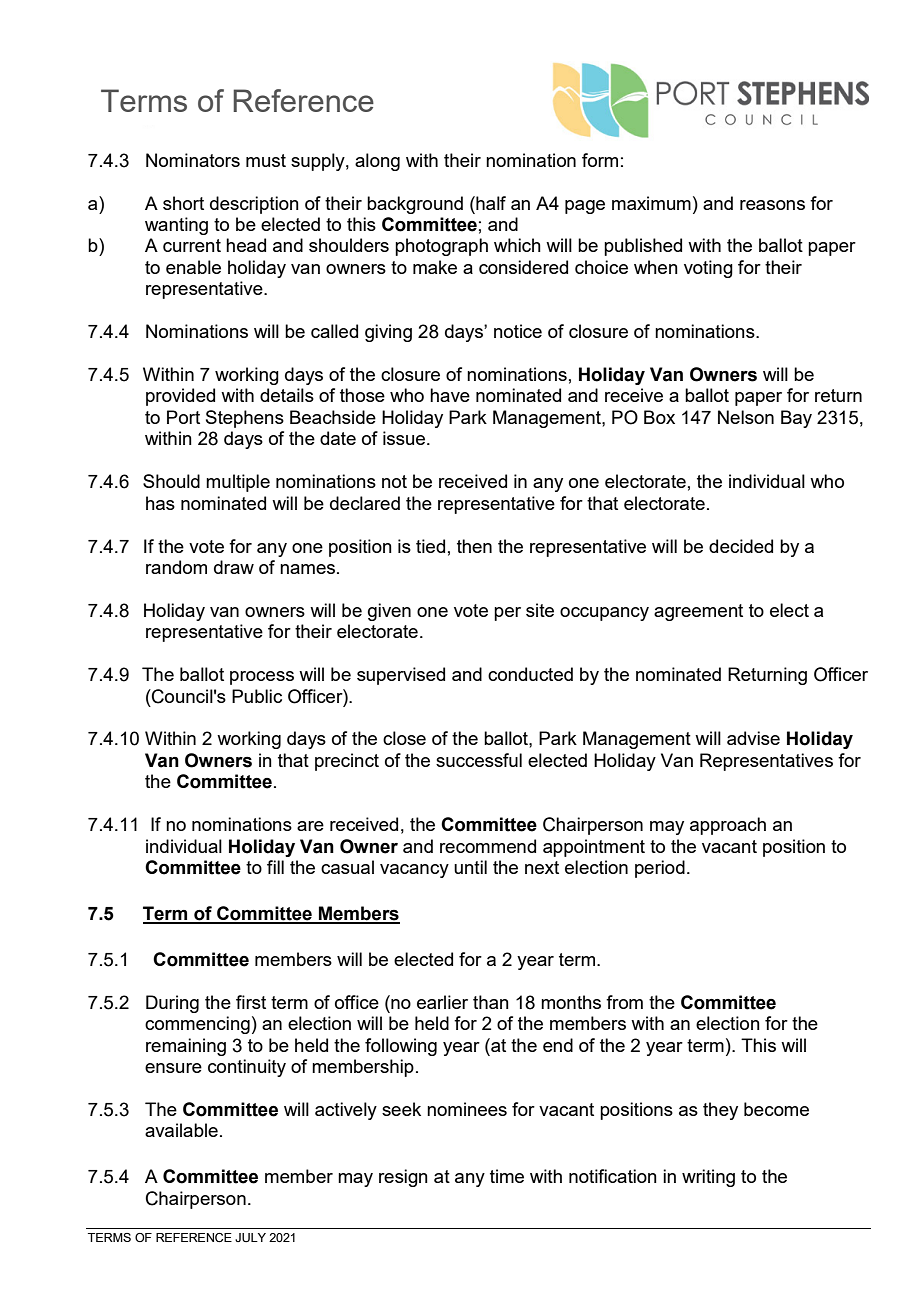 This document has width=924, height=1308. I want to click on fill, so click(275, 867).
